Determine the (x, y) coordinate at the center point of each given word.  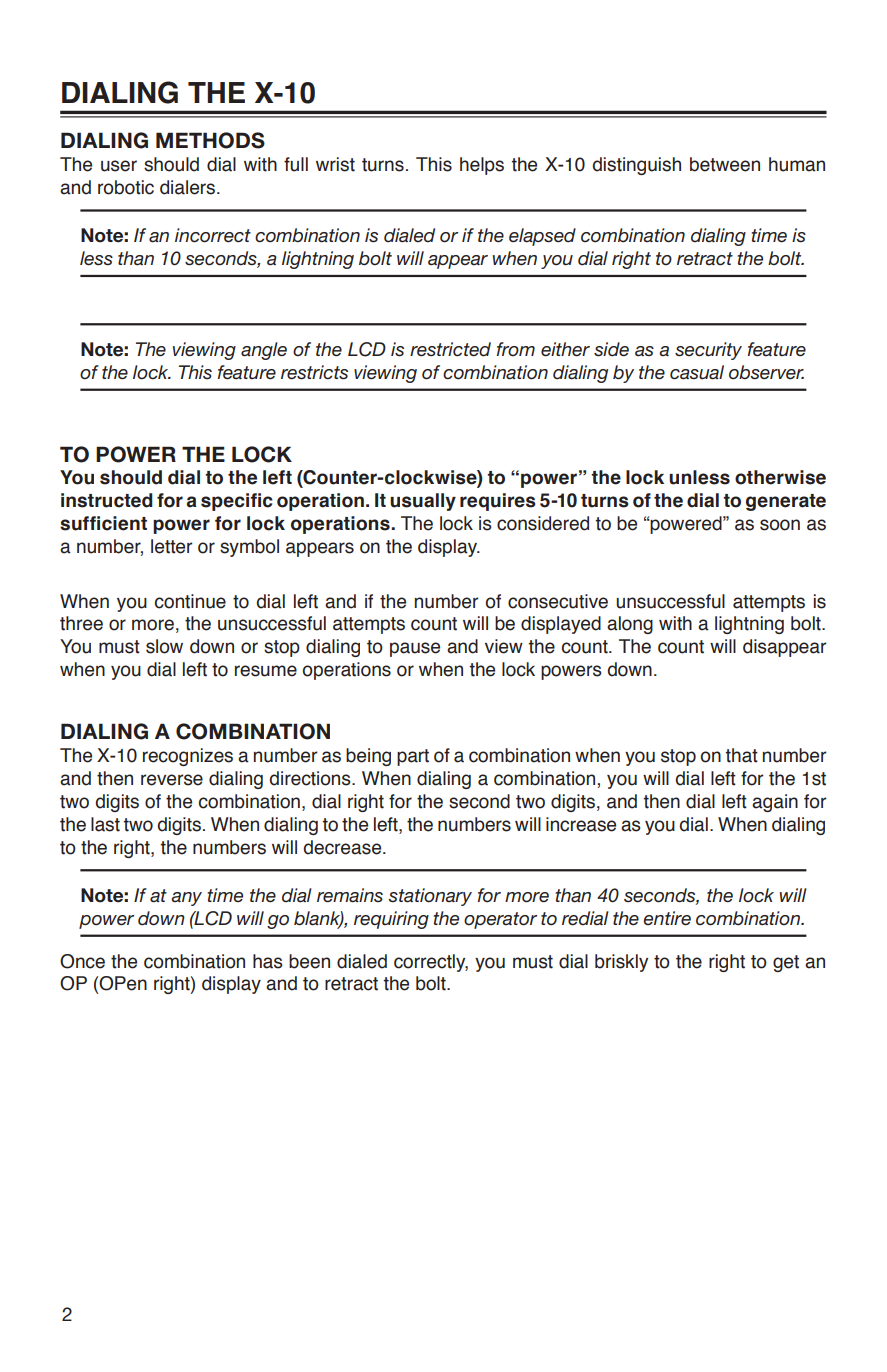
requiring (391, 920)
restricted (450, 349)
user (119, 166)
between (725, 164)
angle (264, 351)
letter (171, 546)
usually (423, 502)
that (741, 755)
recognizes (188, 757)
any (186, 899)
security (708, 351)
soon (780, 525)
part (413, 757)
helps (482, 166)
